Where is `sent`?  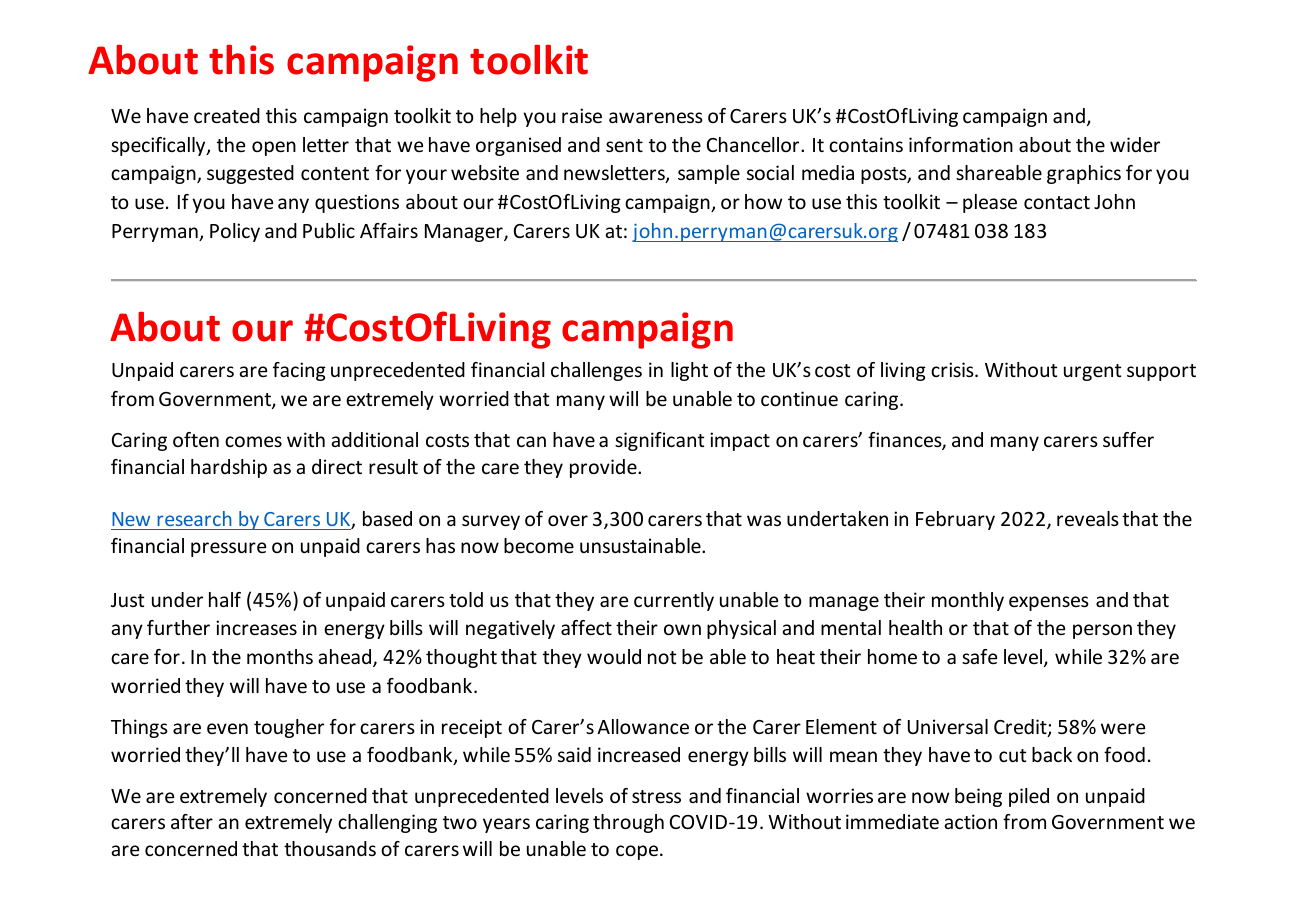 sent is located at coordinates (624, 145).
